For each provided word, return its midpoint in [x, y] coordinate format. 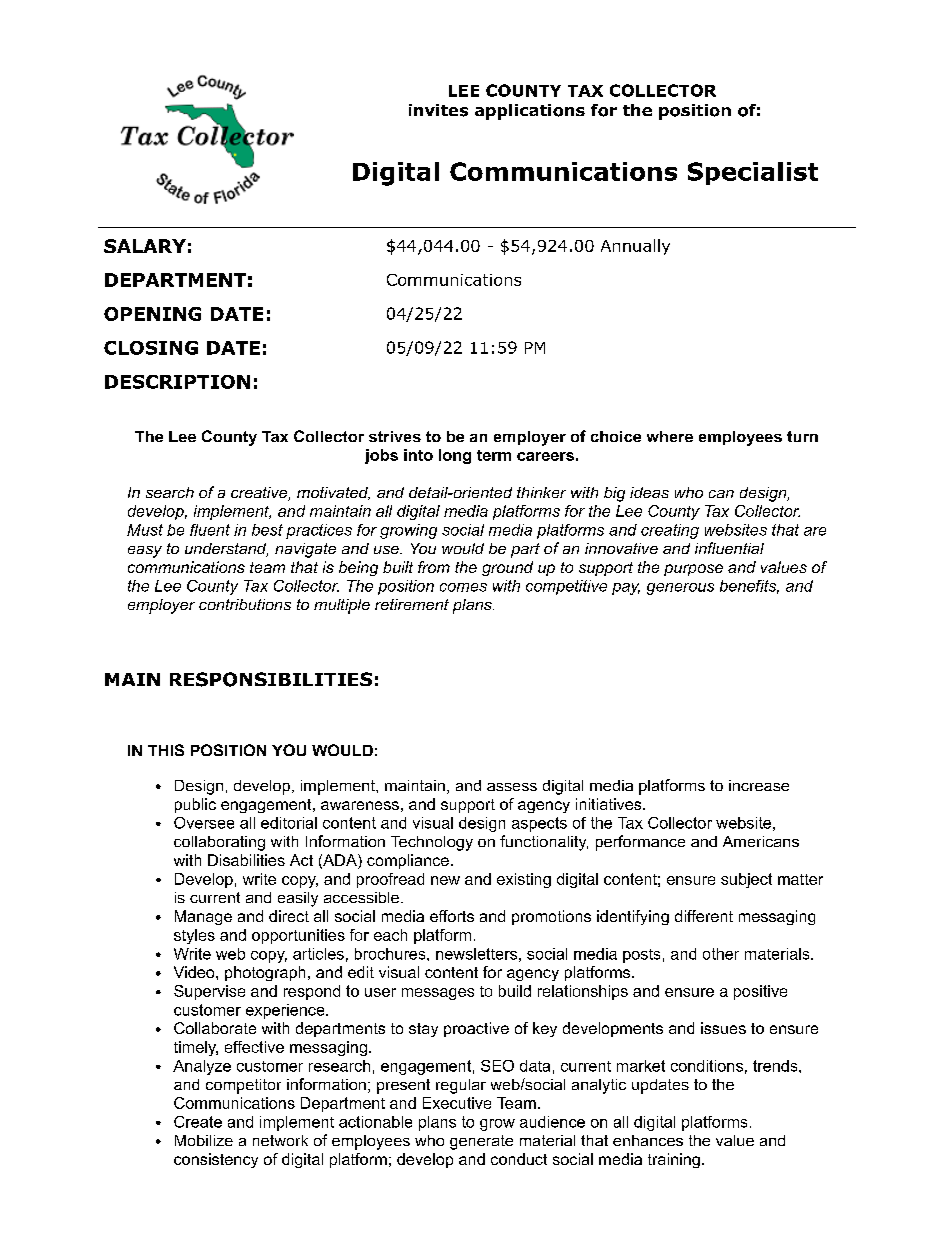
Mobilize [204, 1140]
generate [481, 1142]
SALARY [145, 246]
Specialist [753, 173]
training [674, 1160]
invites [438, 110]
